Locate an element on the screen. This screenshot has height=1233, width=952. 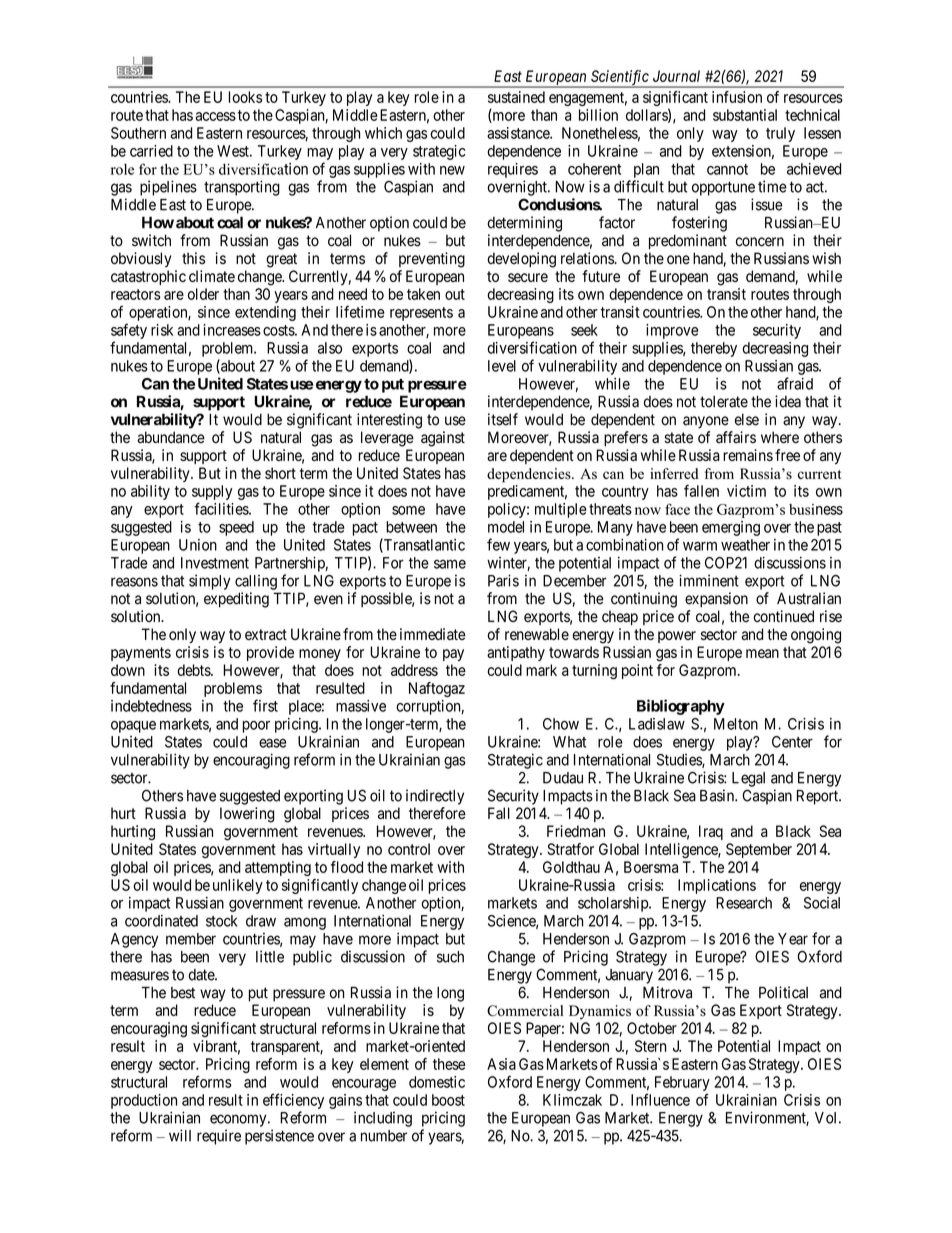
access is located at coordinates (215, 116).
